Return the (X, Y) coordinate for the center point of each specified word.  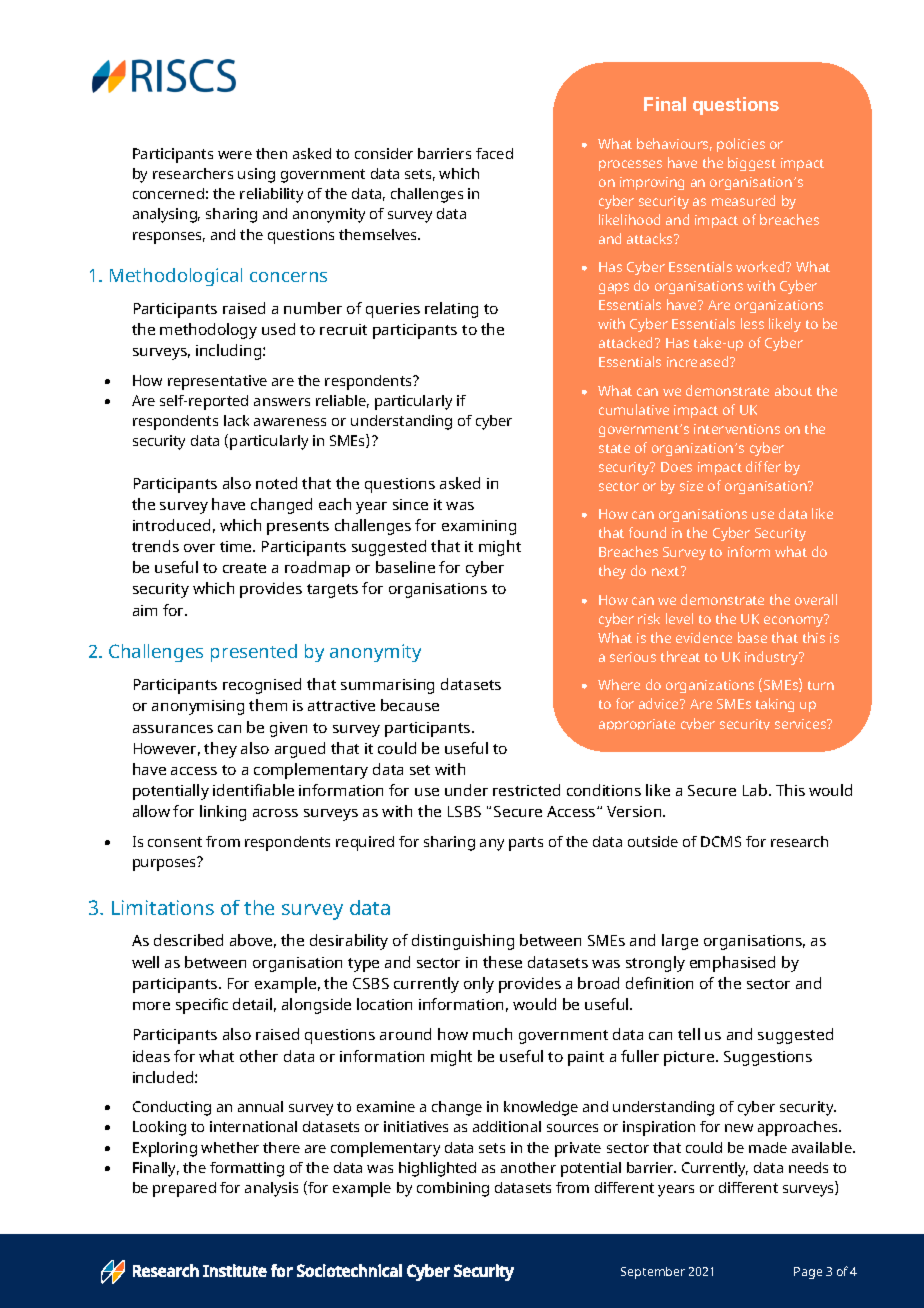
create (244, 568)
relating (451, 310)
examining (479, 527)
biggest (752, 164)
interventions (737, 429)
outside (653, 841)
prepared (184, 1189)
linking (223, 813)
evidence (704, 637)
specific (202, 1006)
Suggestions (768, 1058)
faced (494, 153)
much (492, 1034)
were (235, 155)
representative (217, 382)
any (492, 845)
